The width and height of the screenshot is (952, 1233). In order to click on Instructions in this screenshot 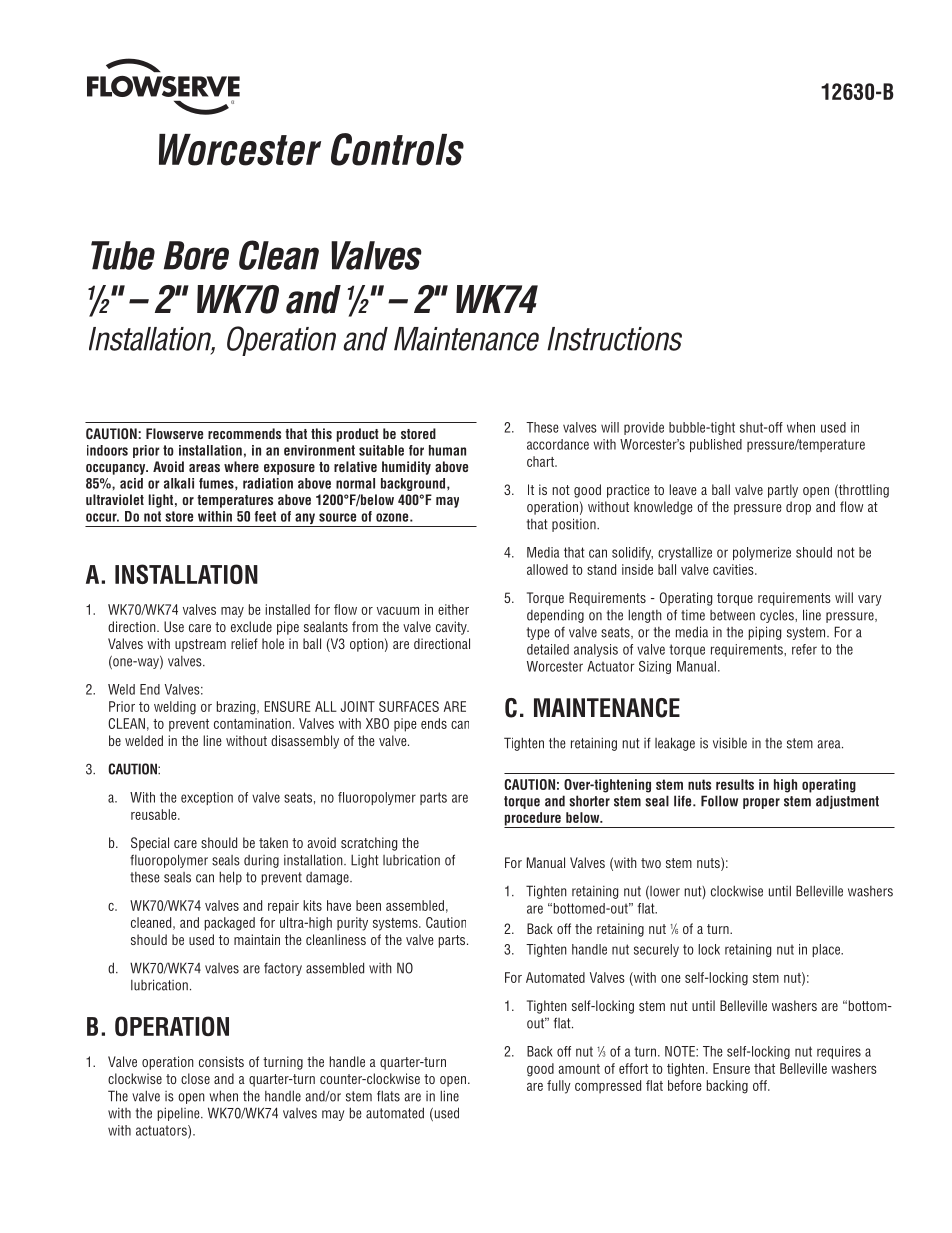, I will do `click(614, 339)`.
